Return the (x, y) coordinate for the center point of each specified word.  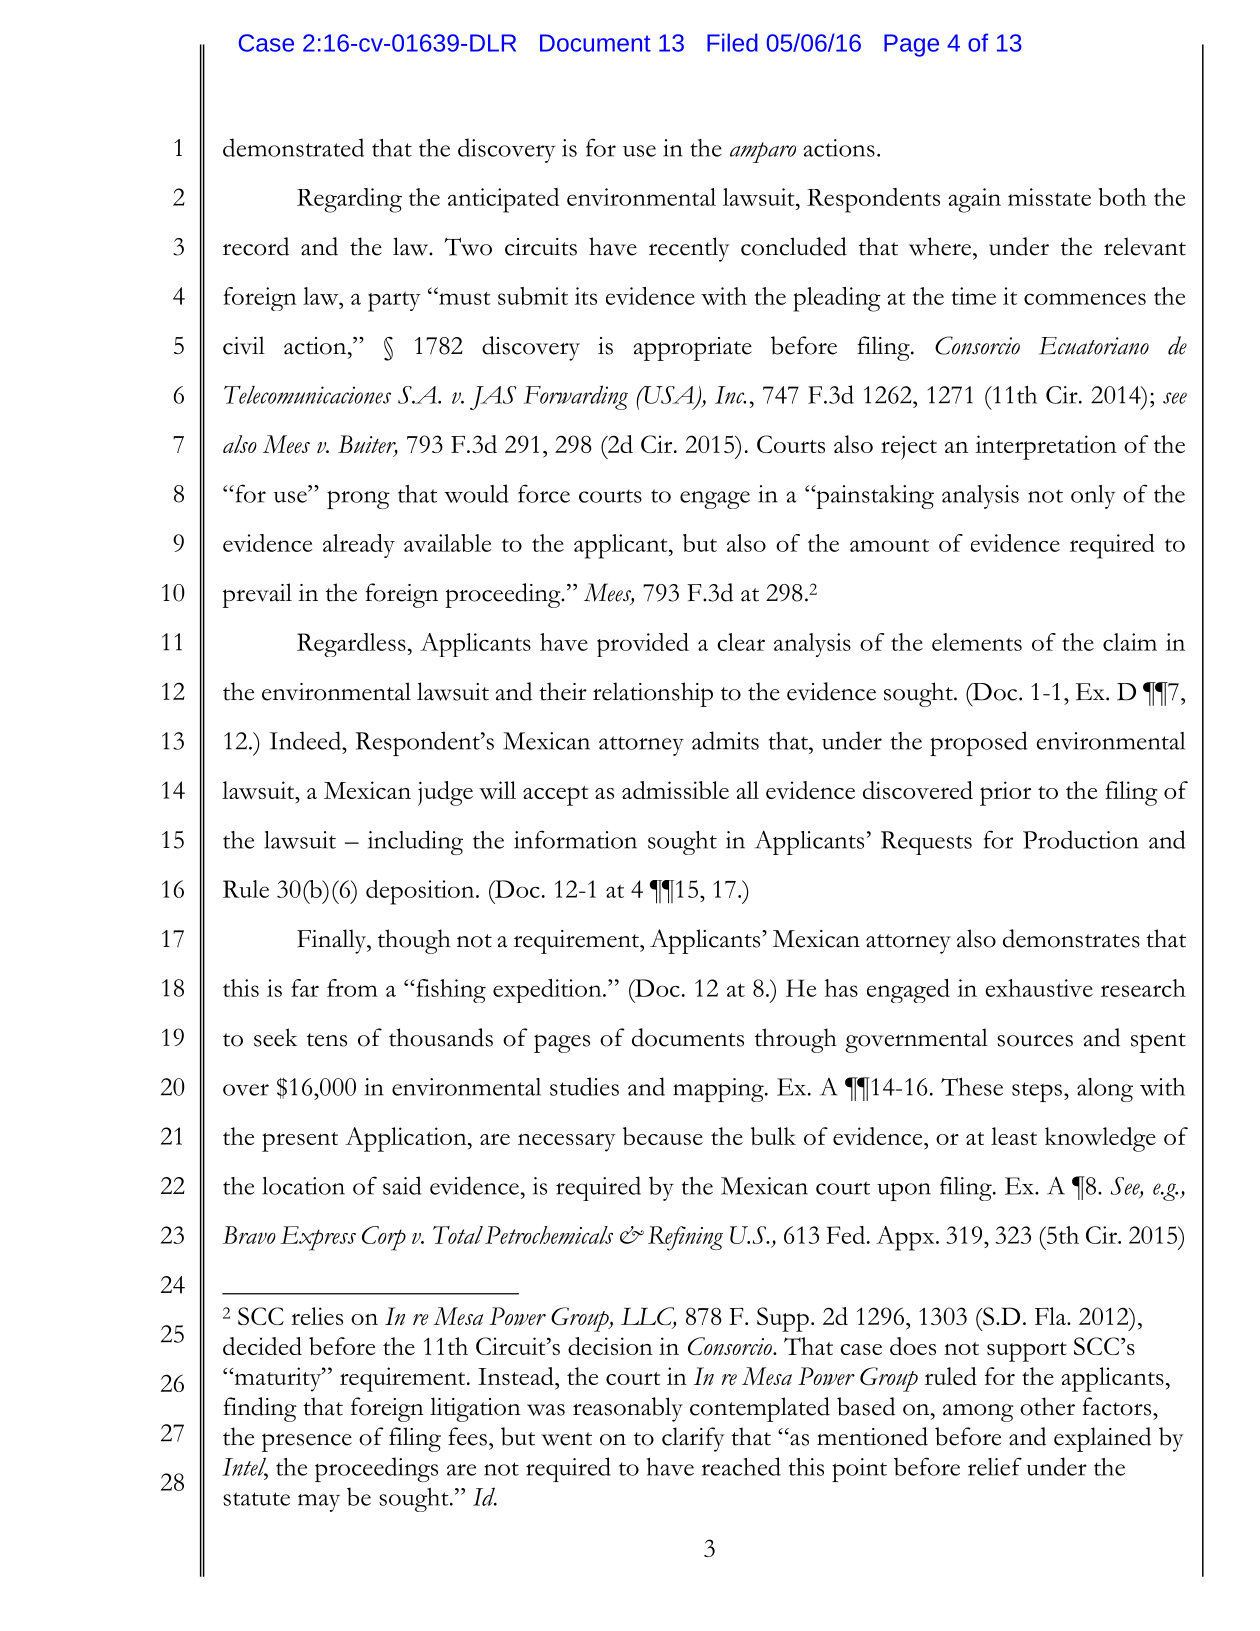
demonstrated (293, 147)
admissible (675, 790)
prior (1005, 793)
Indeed (306, 740)
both (1122, 197)
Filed (732, 42)
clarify (693, 1439)
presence (307, 1442)
